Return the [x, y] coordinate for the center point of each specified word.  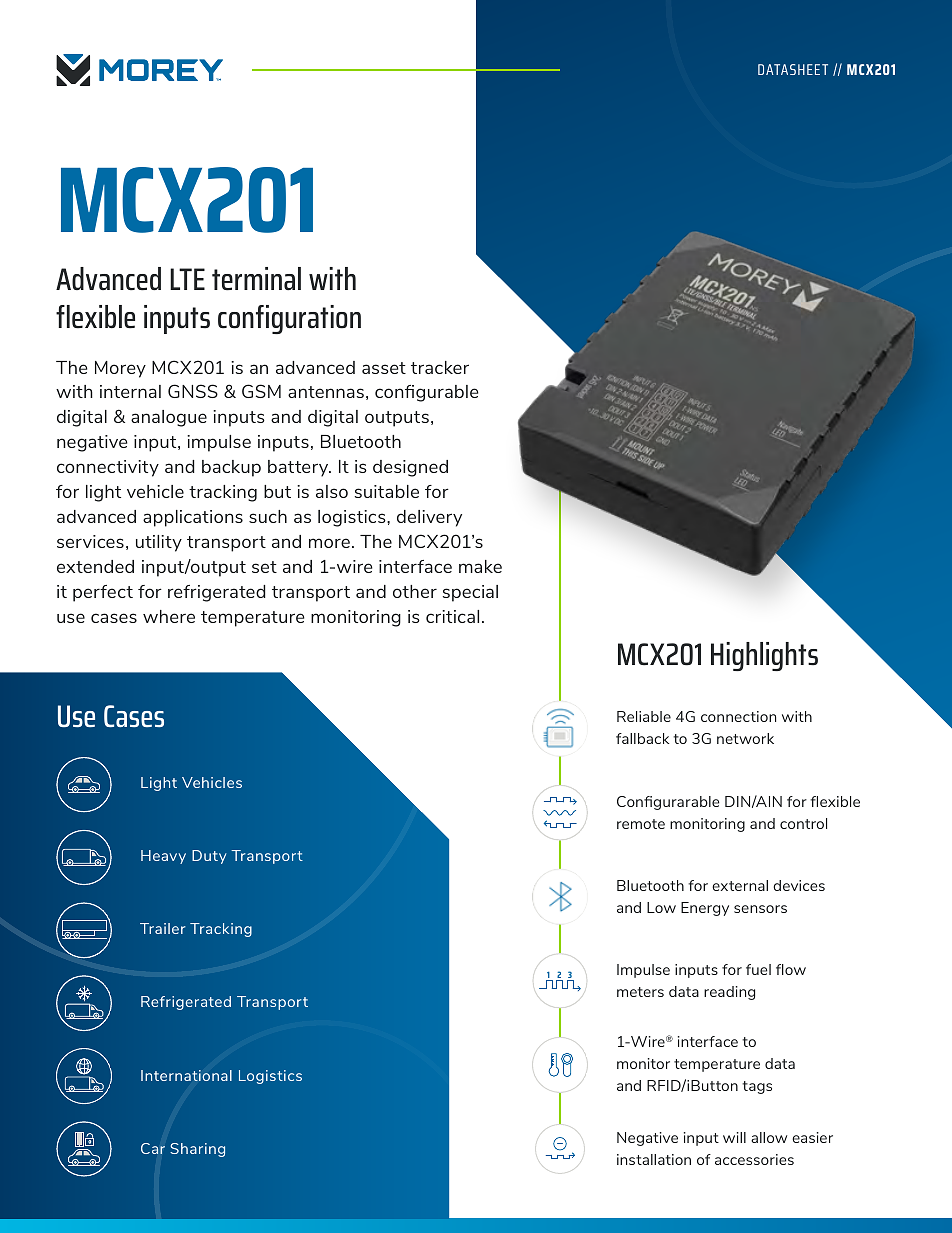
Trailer [163, 928]
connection [738, 716]
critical [452, 616]
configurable [426, 393]
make [480, 566]
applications [193, 518]
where [169, 616]
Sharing [197, 1150]
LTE [187, 279]
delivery [429, 518]
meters [640, 992]
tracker [440, 367]
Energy [705, 909]
